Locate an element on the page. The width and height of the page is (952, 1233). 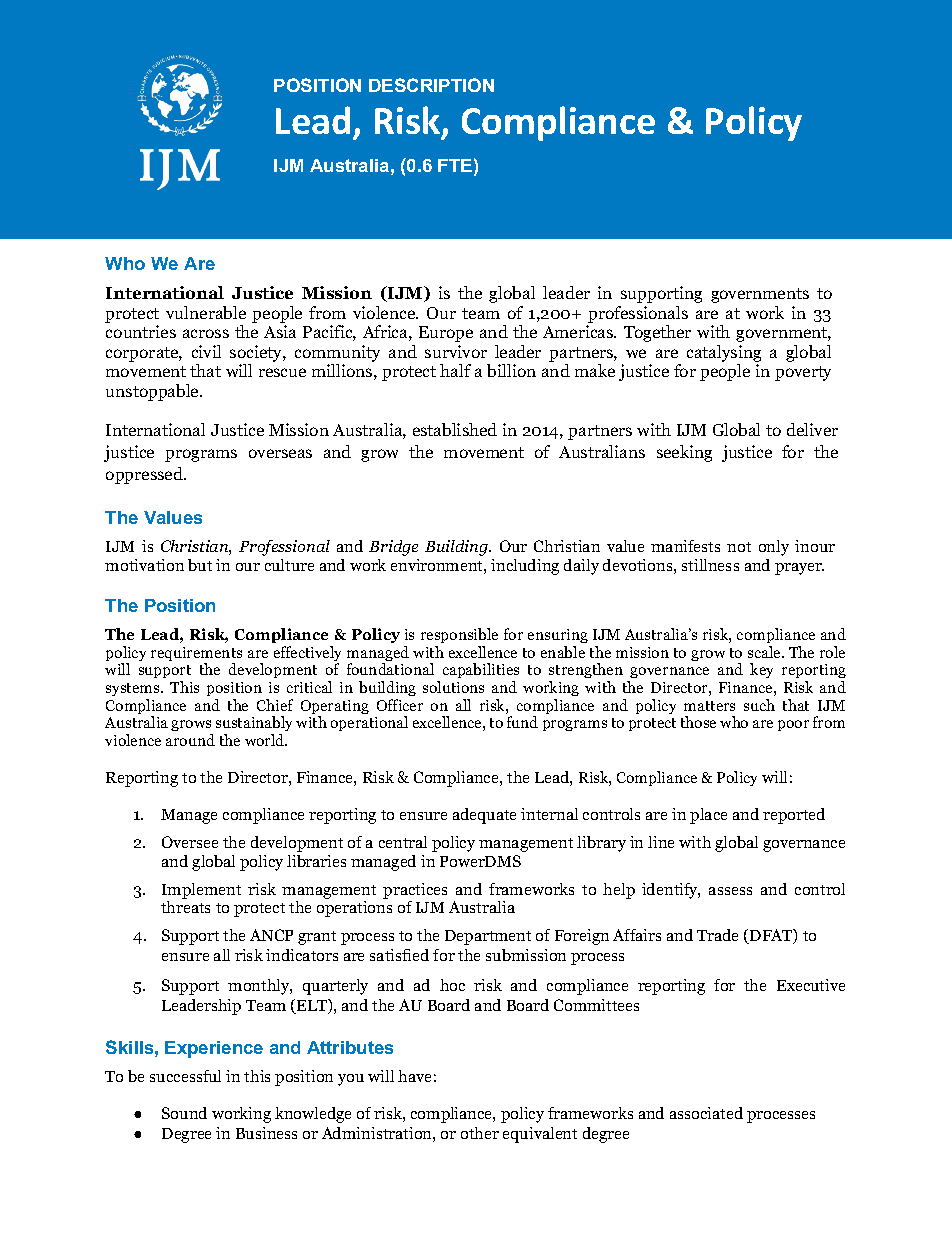
scale is located at coordinates (765, 652).
